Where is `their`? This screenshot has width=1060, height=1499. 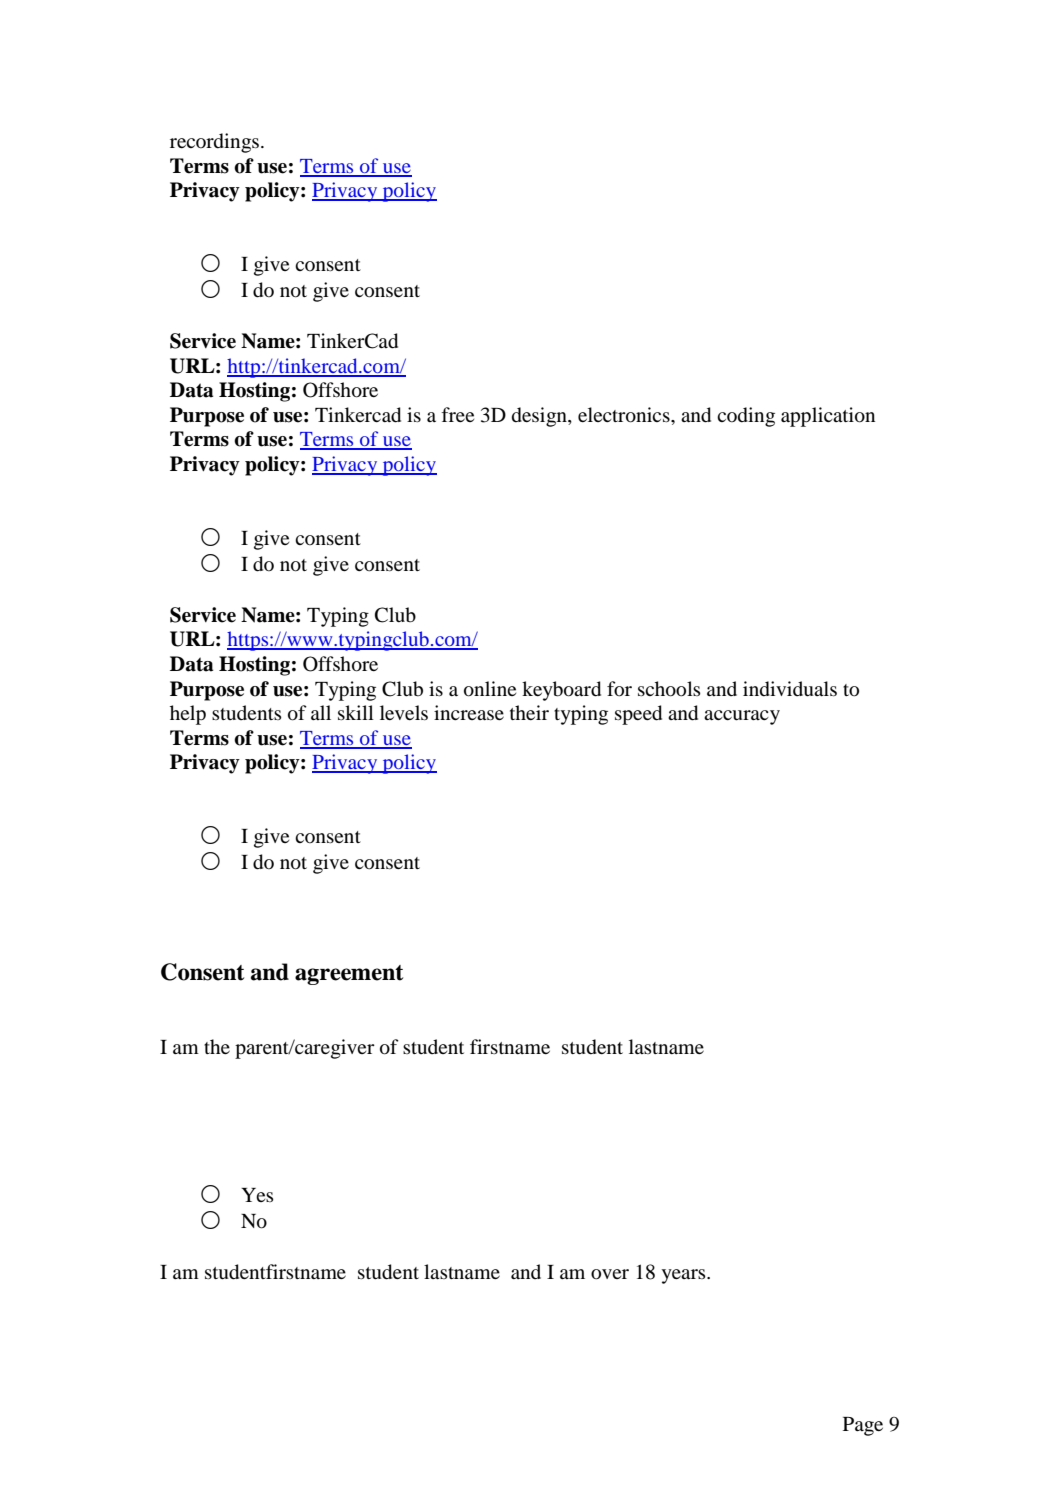 their is located at coordinates (529, 712).
